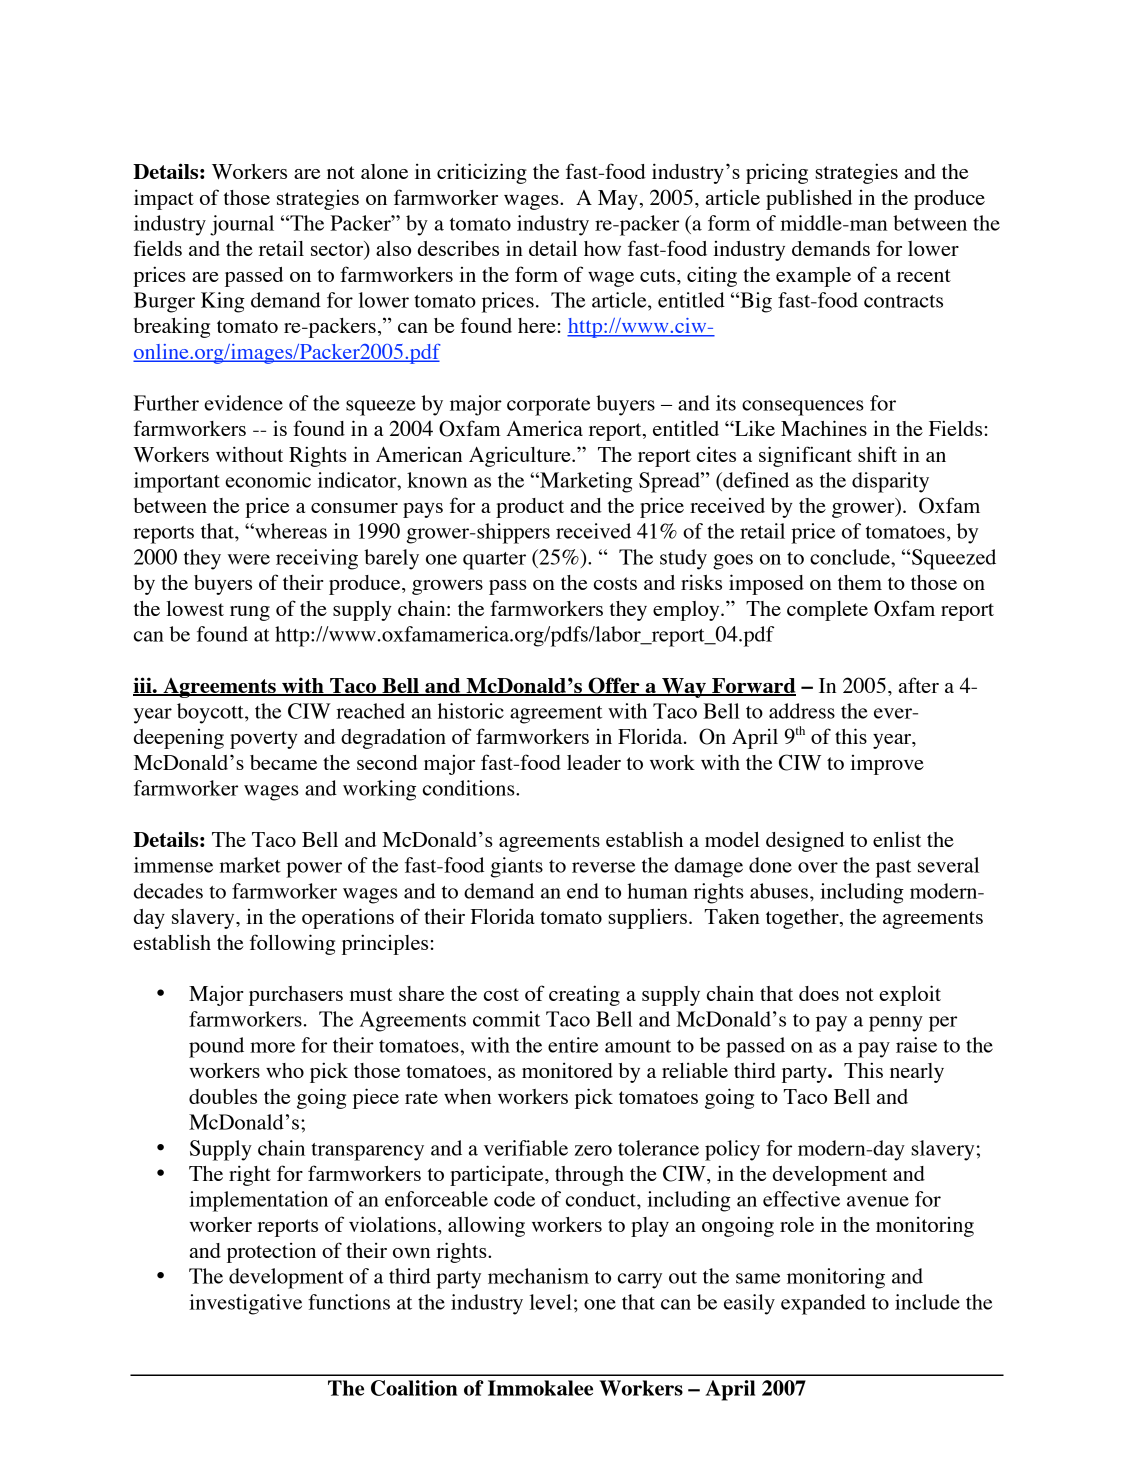 The height and width of the screenshot is (1468, 1134). I want to click on improve, so click(887, 765).
